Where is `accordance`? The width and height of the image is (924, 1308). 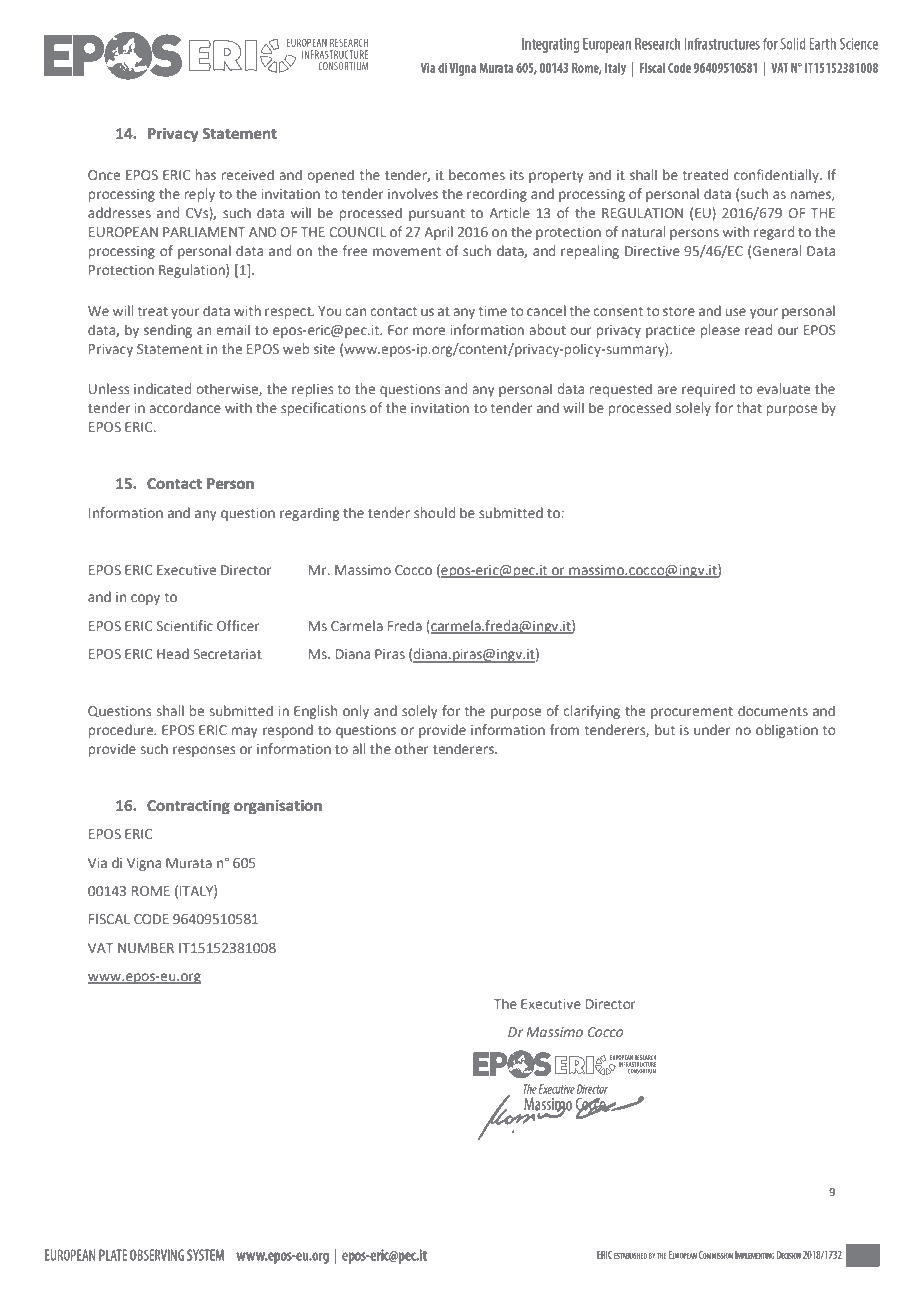
accordance is located at coordinates (185, 407).
